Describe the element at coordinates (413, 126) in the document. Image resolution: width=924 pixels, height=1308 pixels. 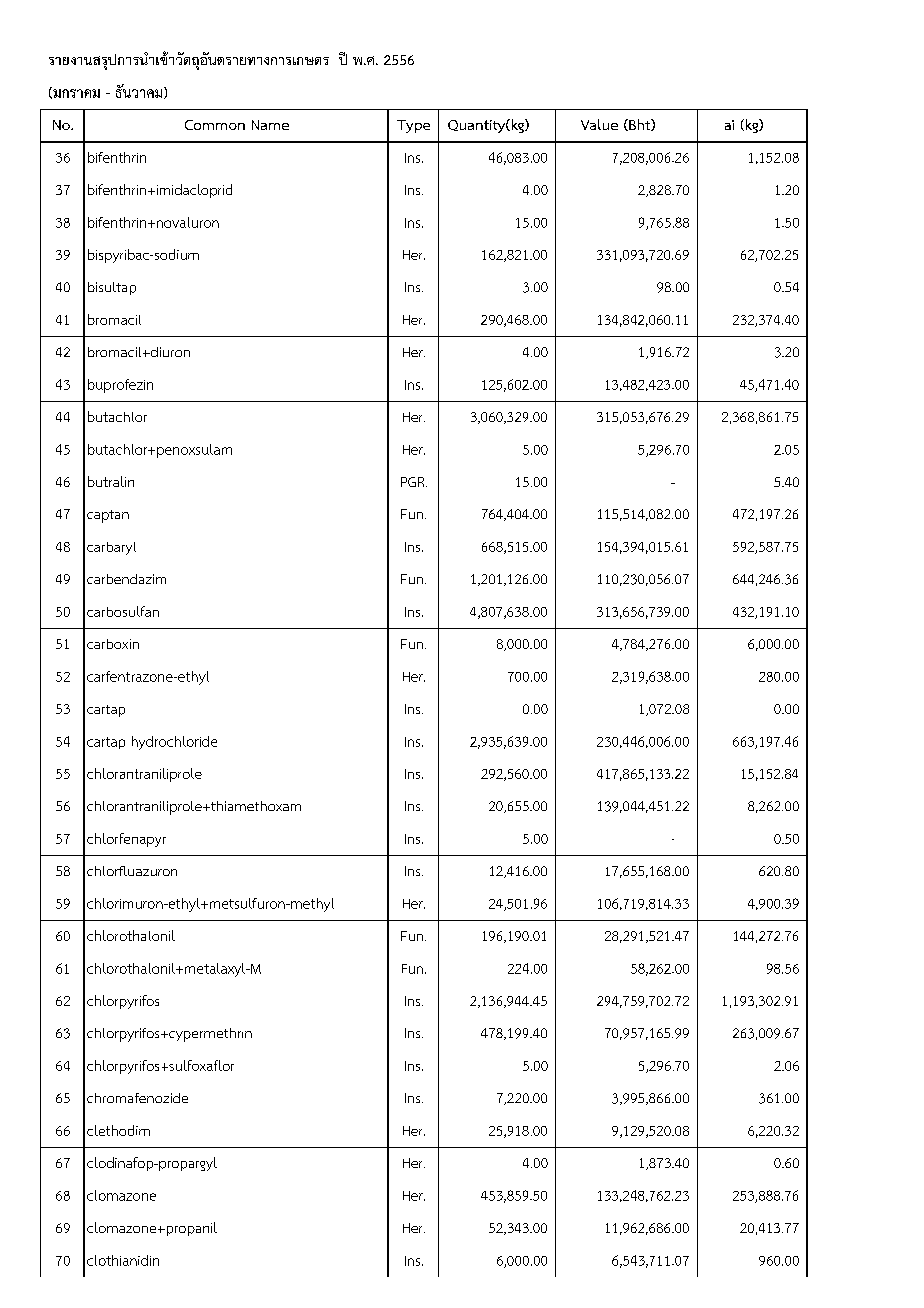
I see `Type` at that location.
